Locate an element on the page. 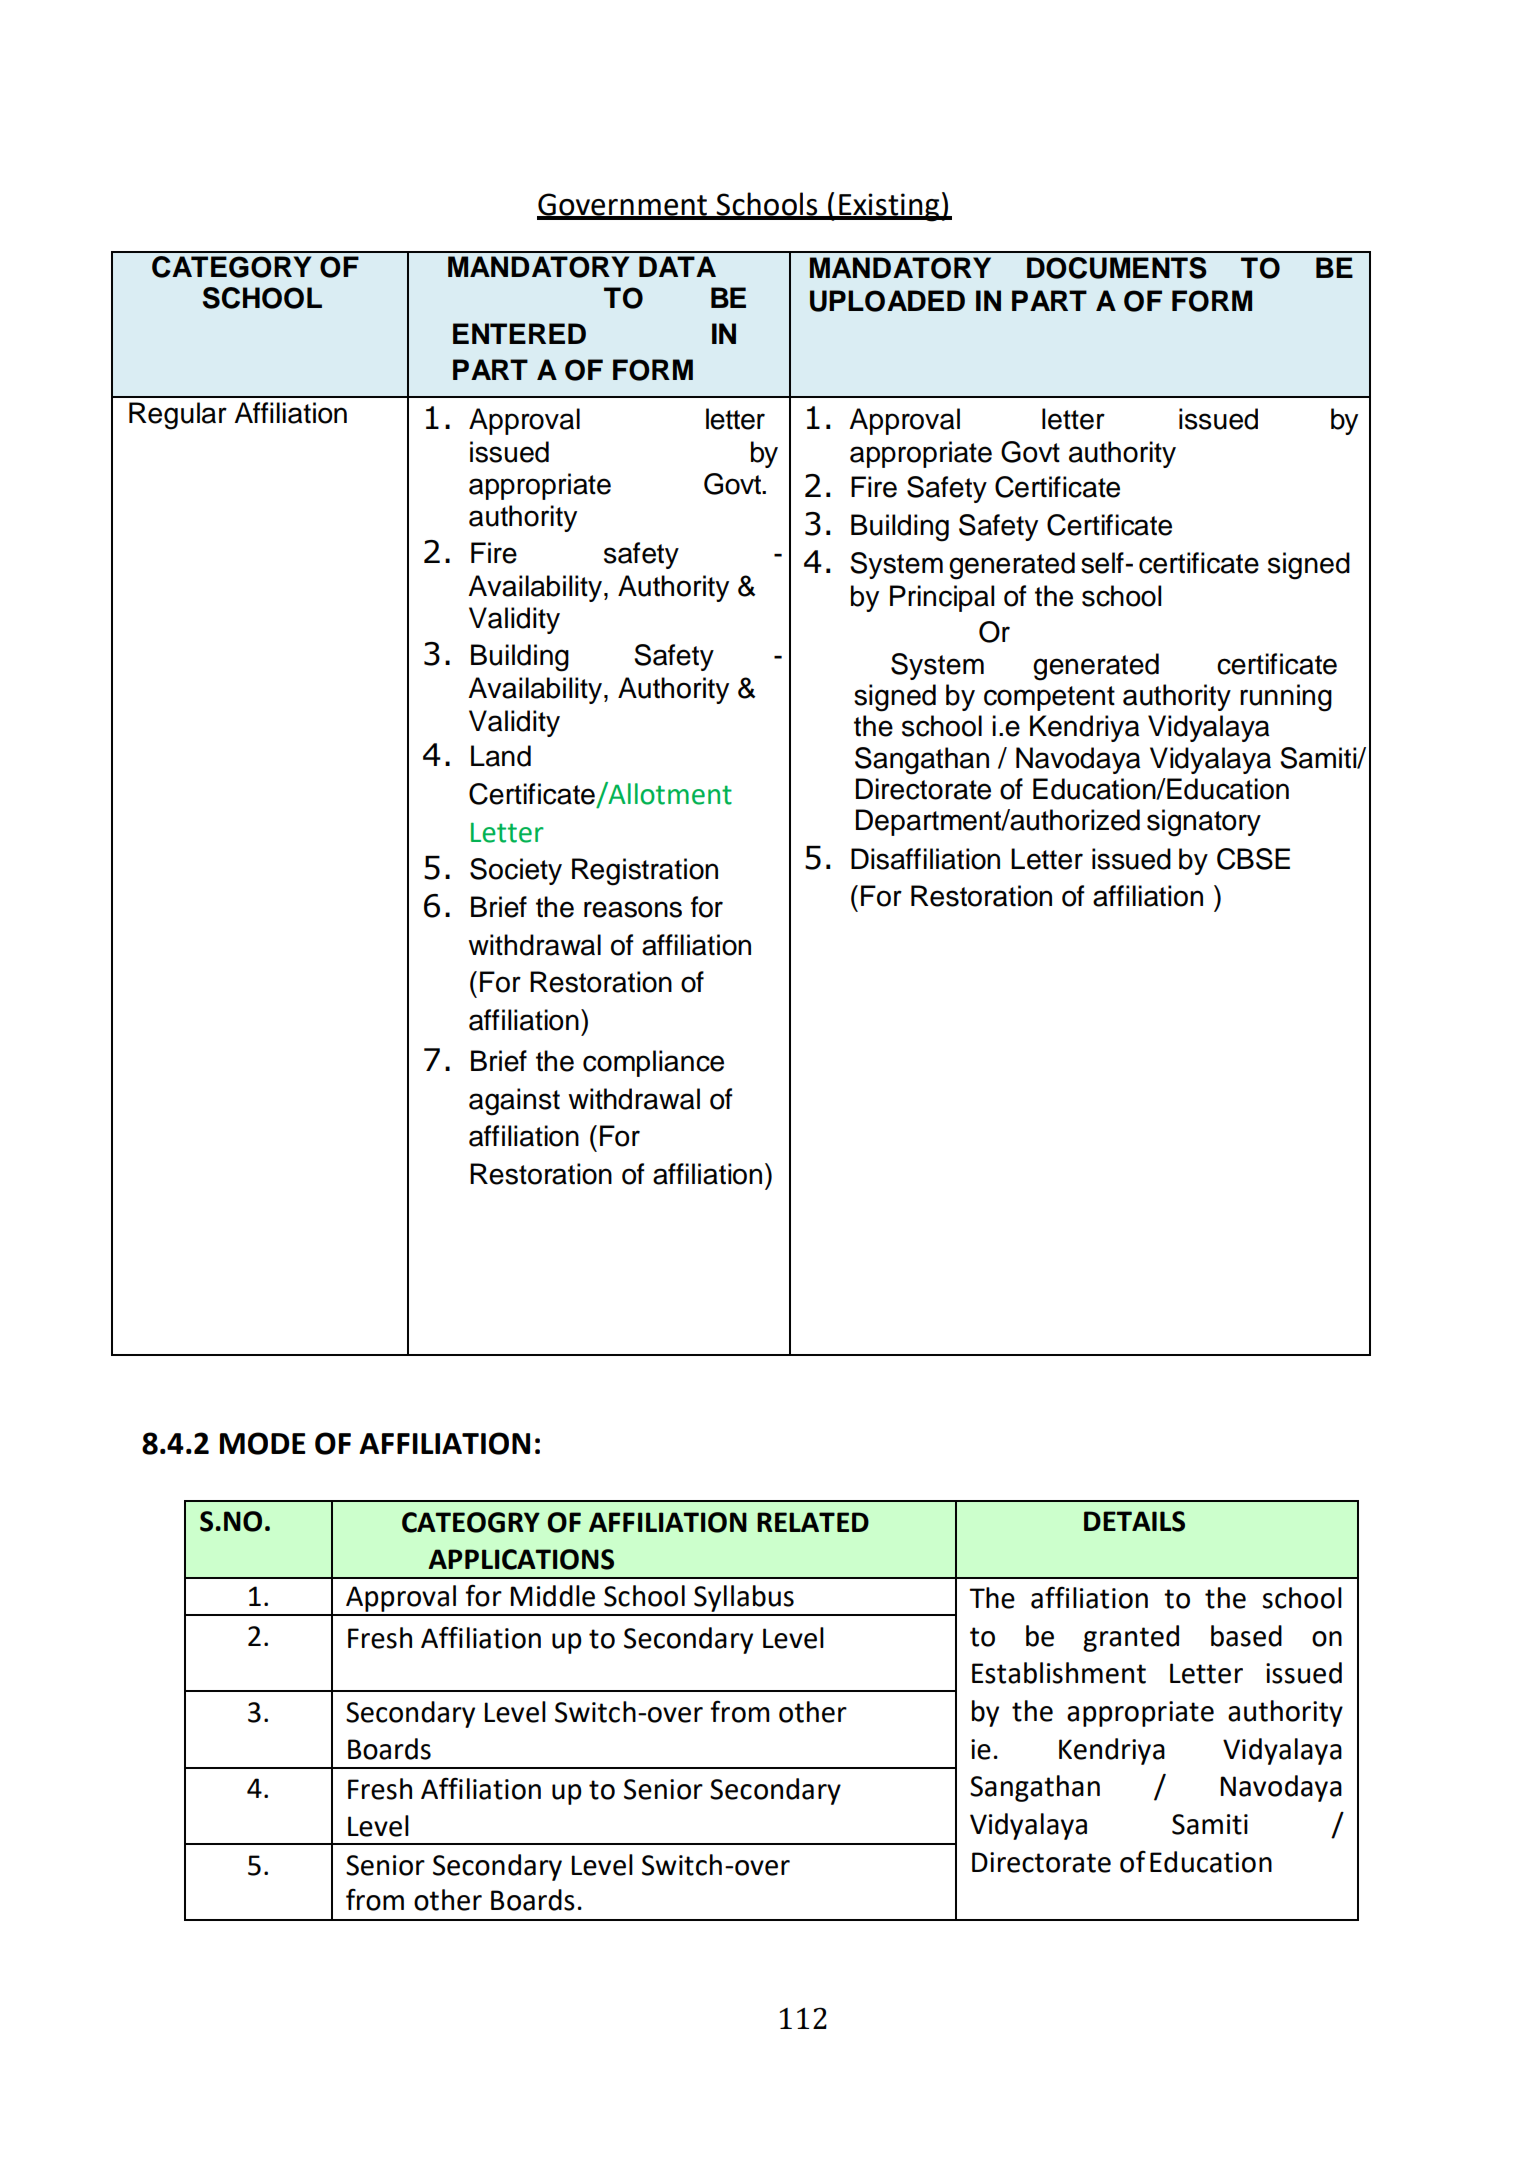 Image resolution: width=1531 pixels, height=2164 pixels. DATA is located at coordinates (677, 266).
